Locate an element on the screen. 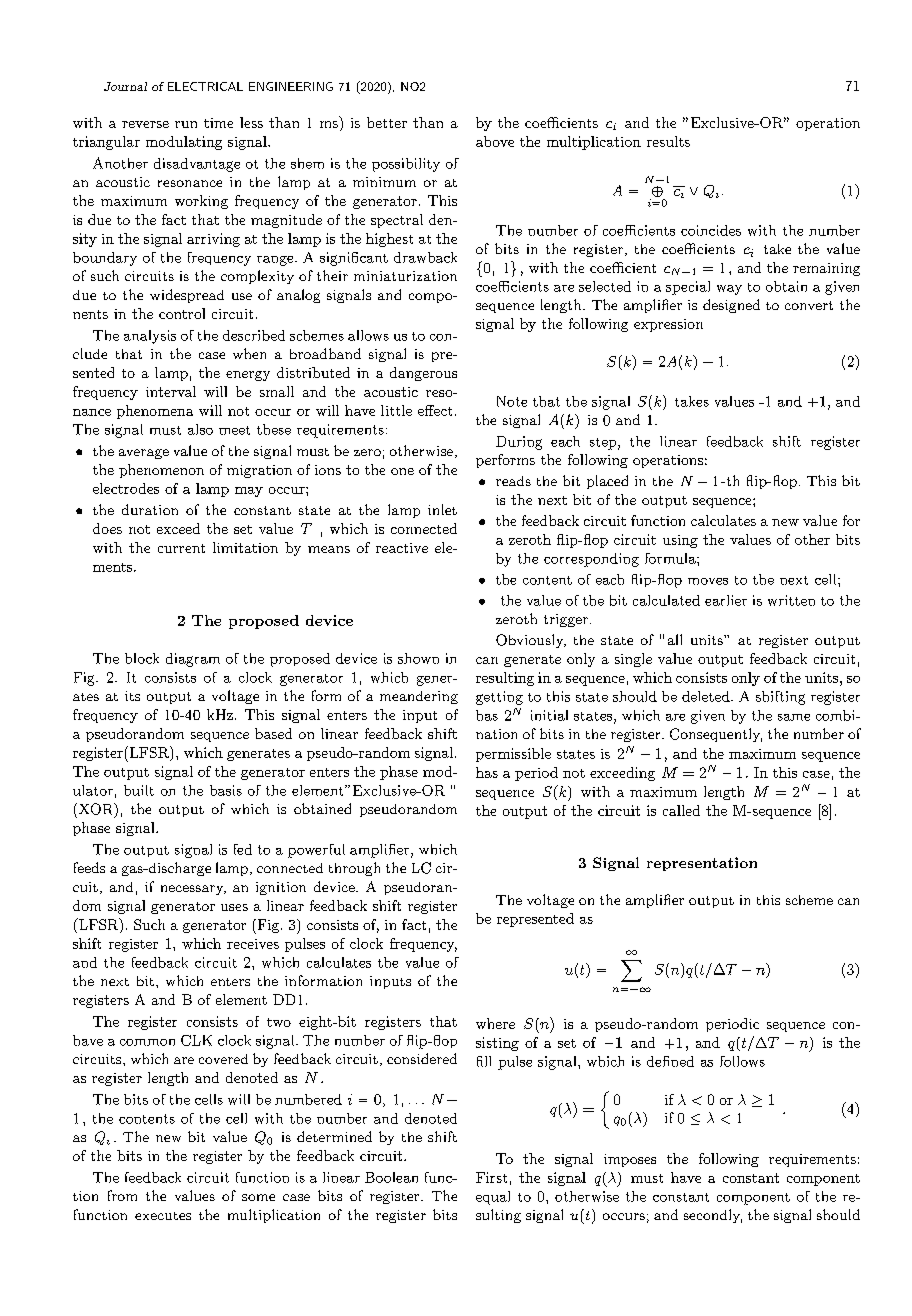 This screenshot has height=1316, width=912. above is located at coordinates (495, 141).
